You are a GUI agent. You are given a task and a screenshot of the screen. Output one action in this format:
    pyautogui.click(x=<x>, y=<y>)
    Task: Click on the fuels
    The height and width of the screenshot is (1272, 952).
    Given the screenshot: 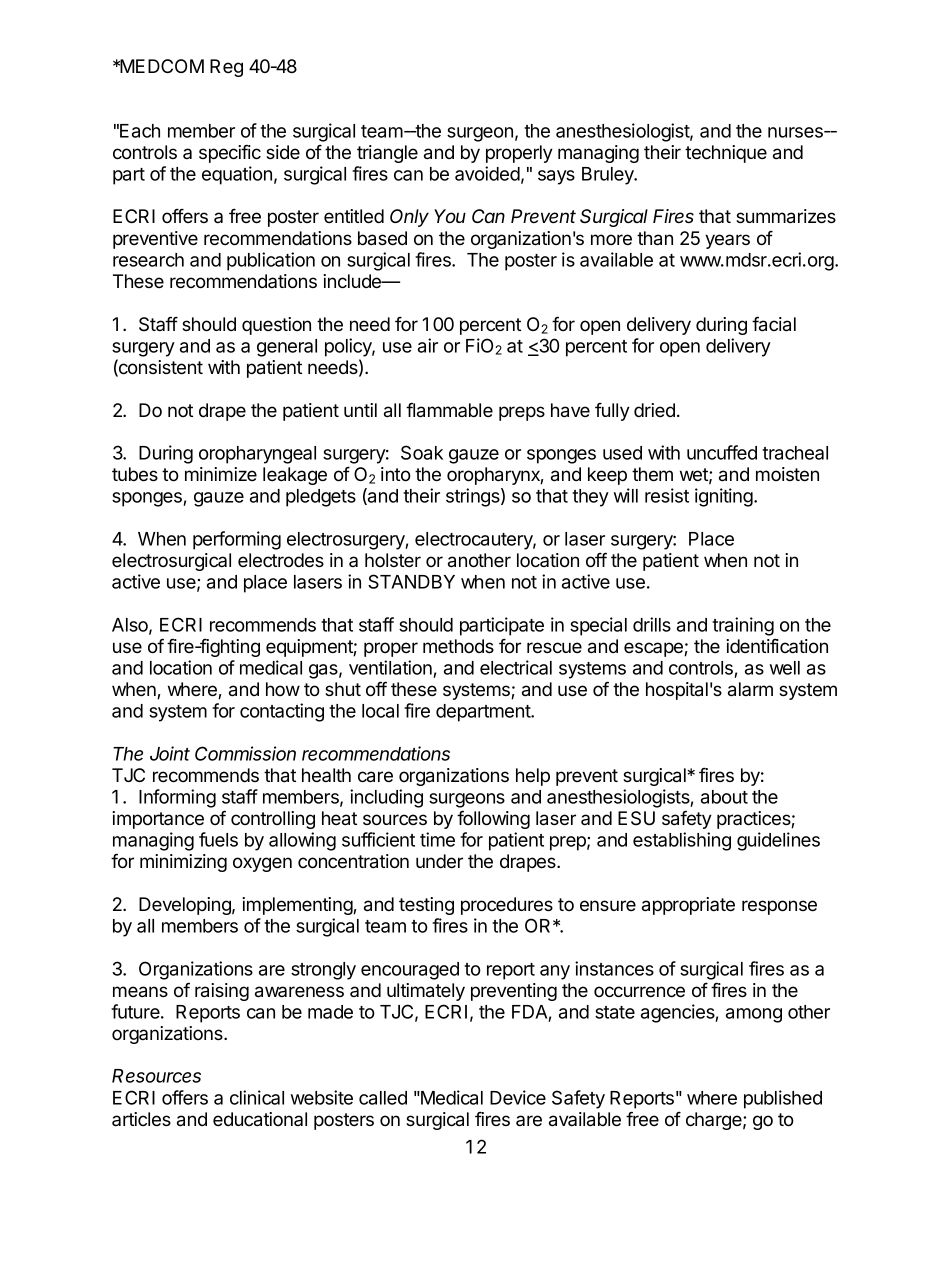 What is the action you would take?
    pyautogui.click(x=218, y=839)
